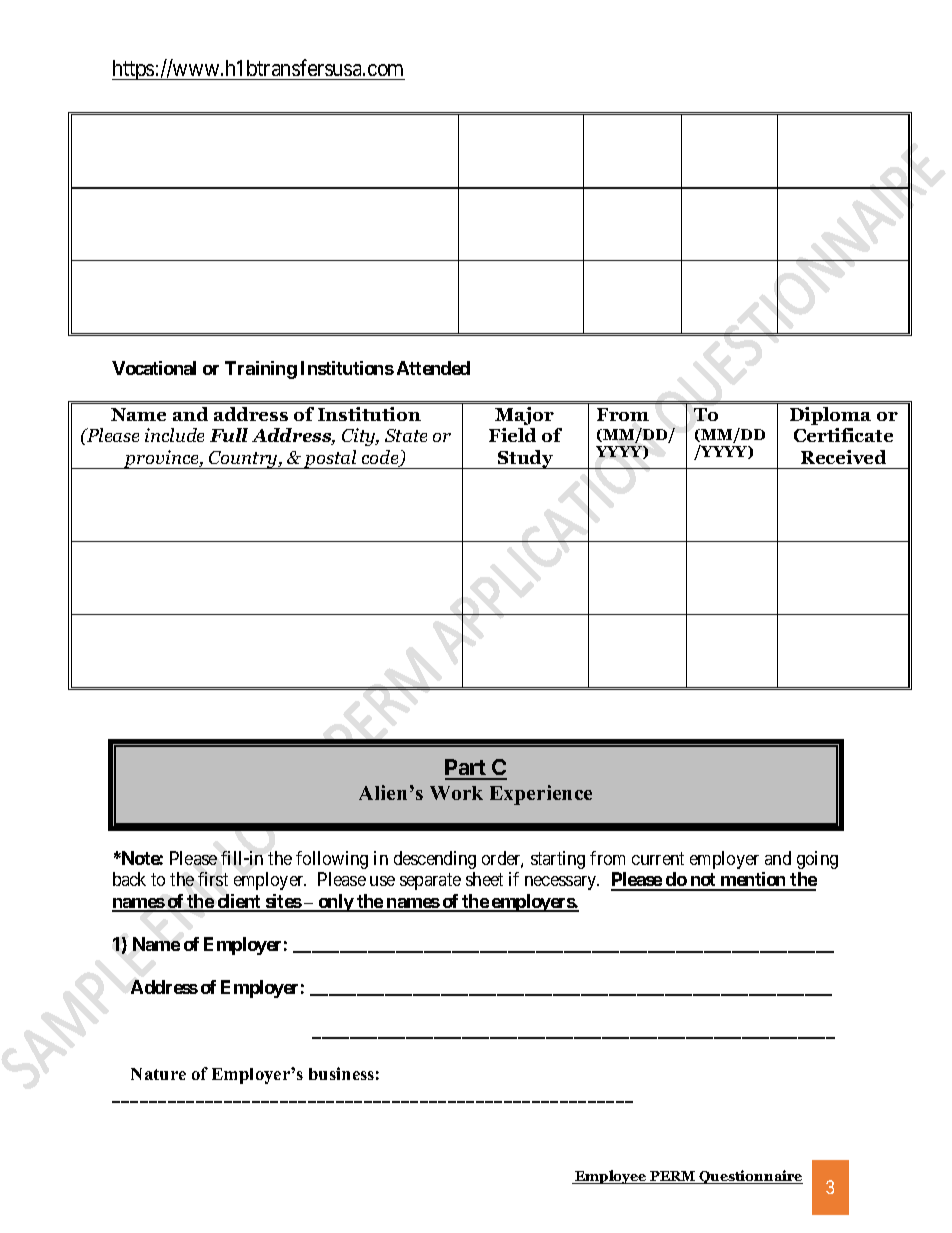 The image size is (952, 1233). Describe the element at coordinates (213, 879) in the image. I see `first` at that location.
